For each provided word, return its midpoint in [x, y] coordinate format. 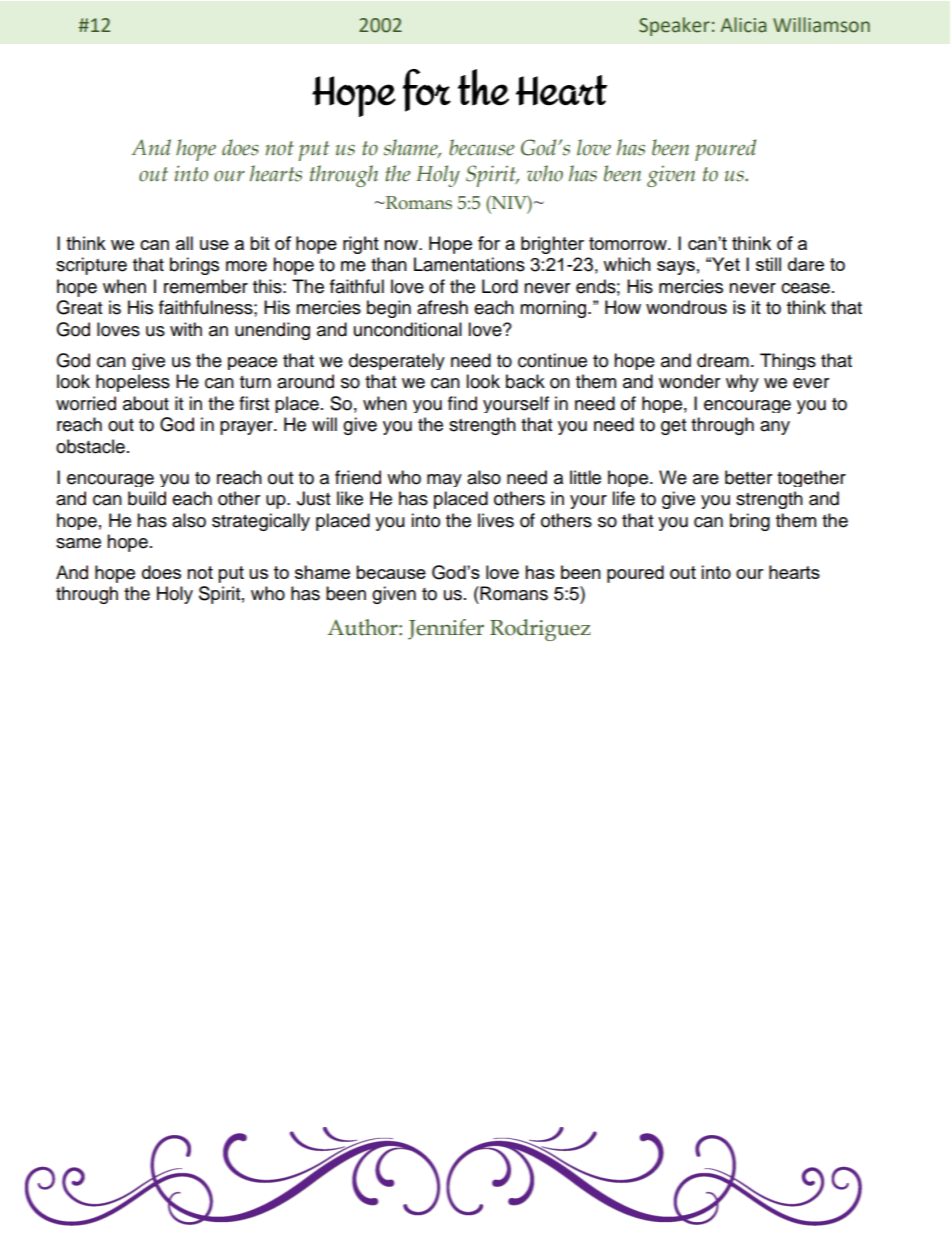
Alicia [743, 25]
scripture [91, 266]
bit [260, 243]
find [462, 403]
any [775, 428]
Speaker [674, 26]
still [768, 264]
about [146, 403]
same [78, 543]
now [402, 245]
